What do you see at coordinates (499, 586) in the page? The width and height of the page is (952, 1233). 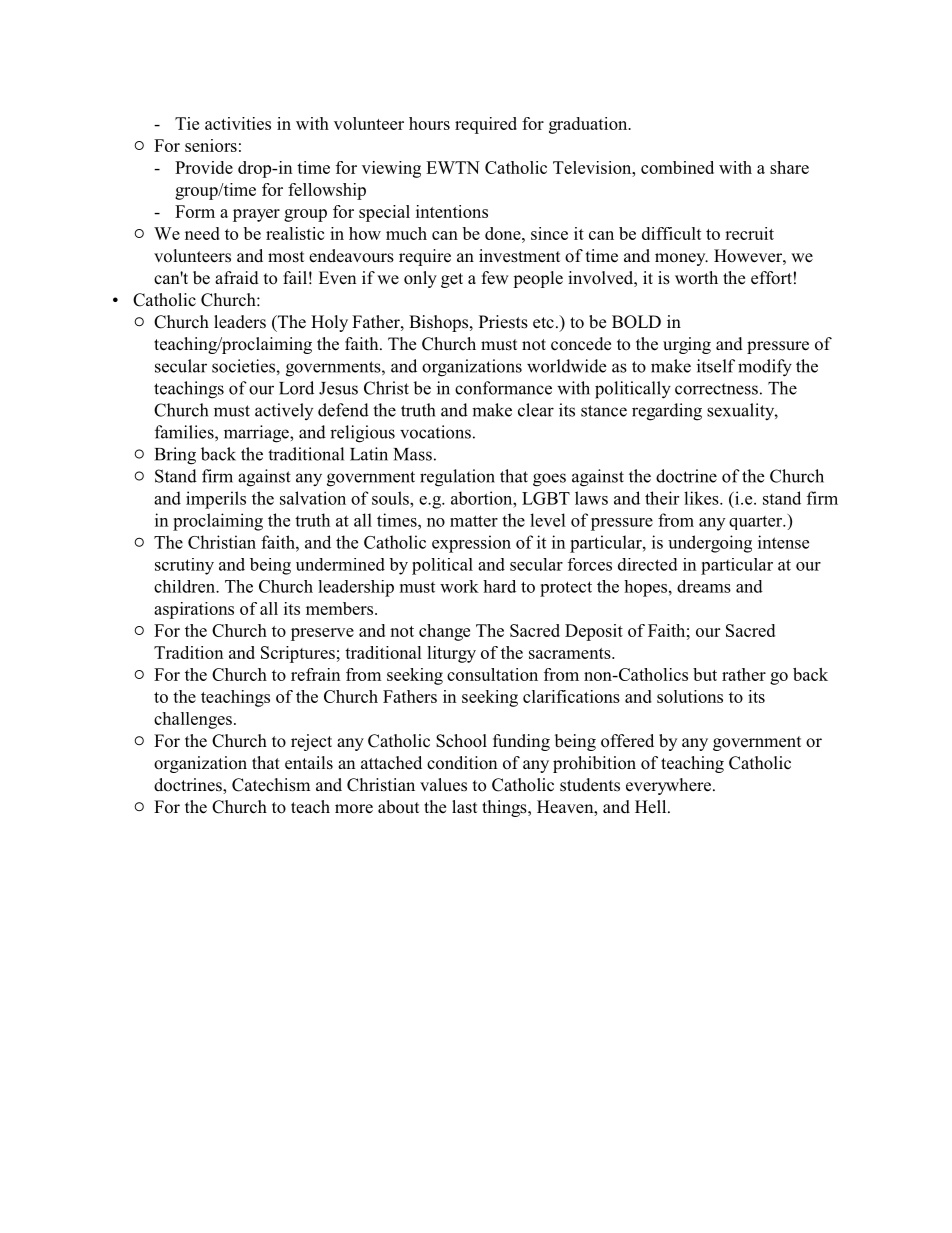 I see `hard` at bounding box center [499, 586].
